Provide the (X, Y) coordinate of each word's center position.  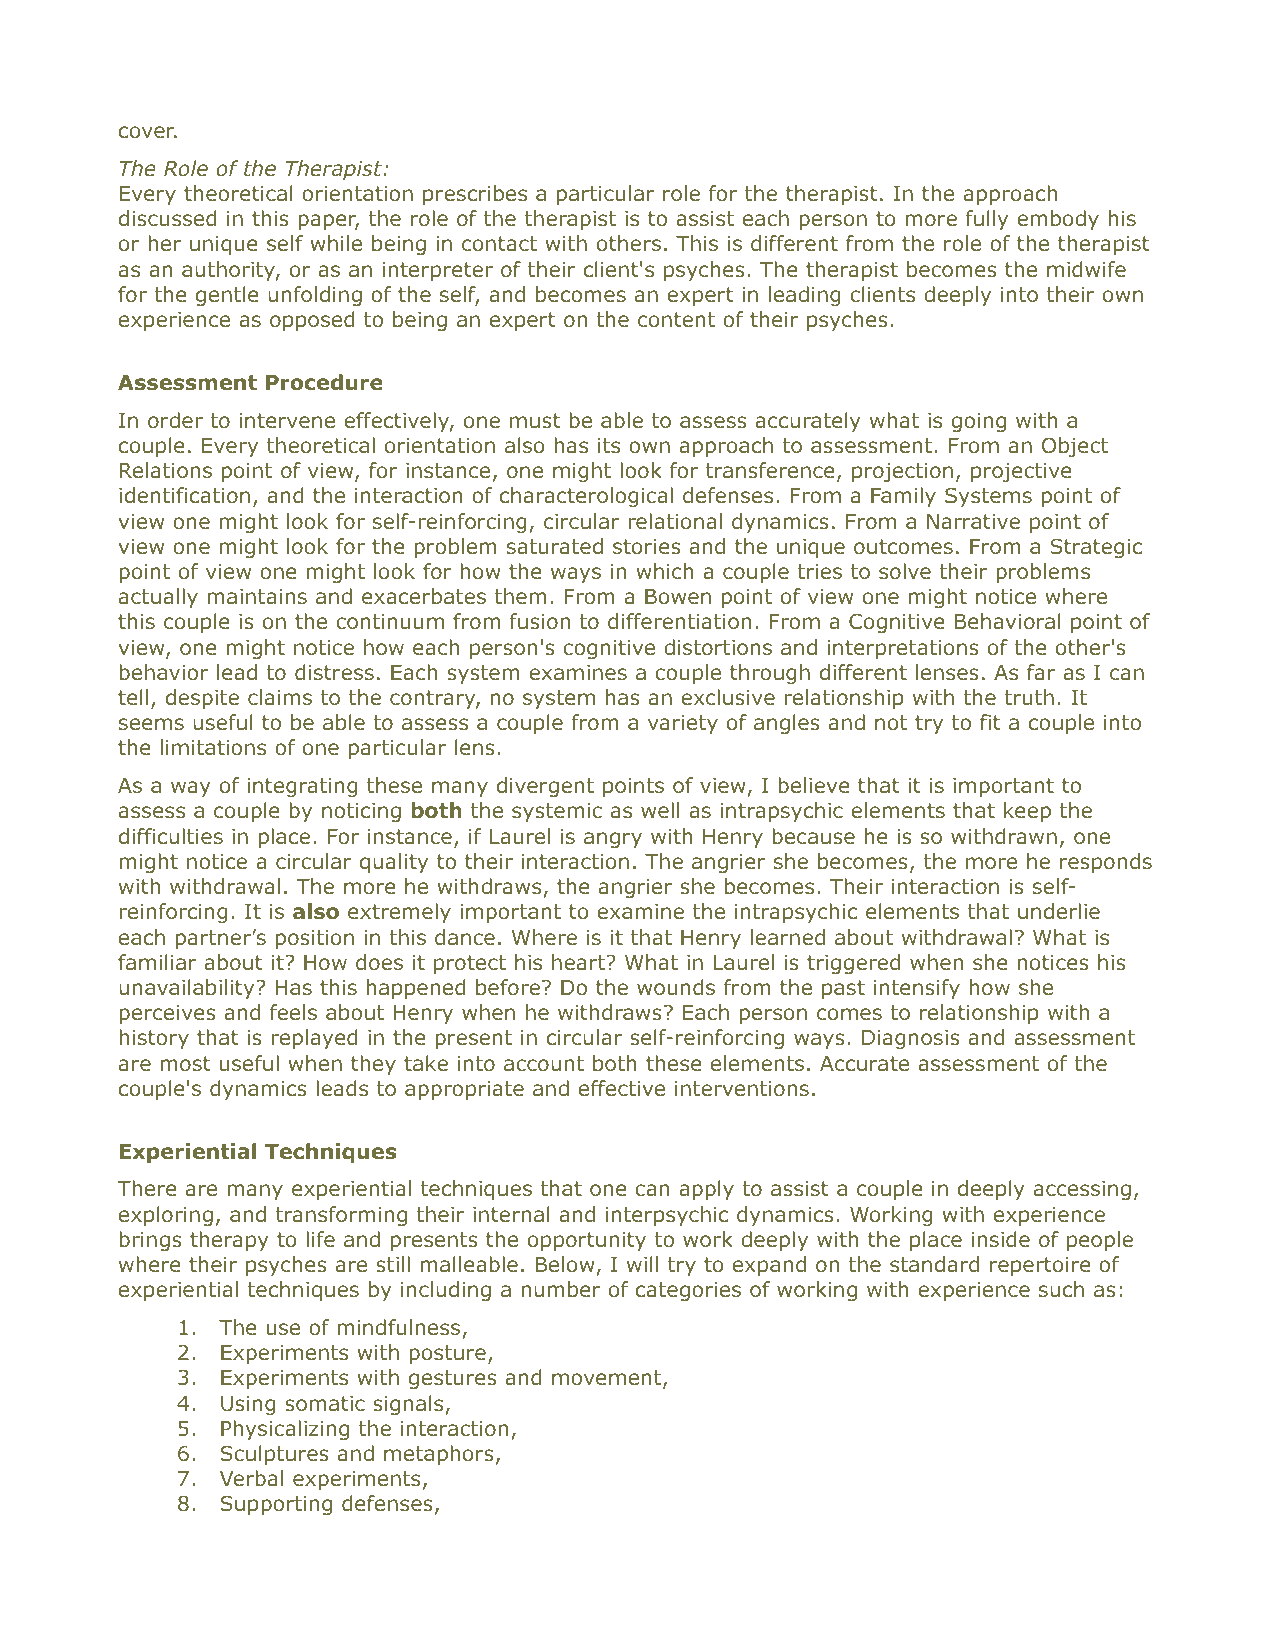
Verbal (251, 1478)
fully (986, 220)
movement (608, 1379)
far (1041, 672)
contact (499, 244)
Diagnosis (911, 1039)
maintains (257, 597)
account (544, 1064)
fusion (539, 621)
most (185, 1064)
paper (328, 222)
